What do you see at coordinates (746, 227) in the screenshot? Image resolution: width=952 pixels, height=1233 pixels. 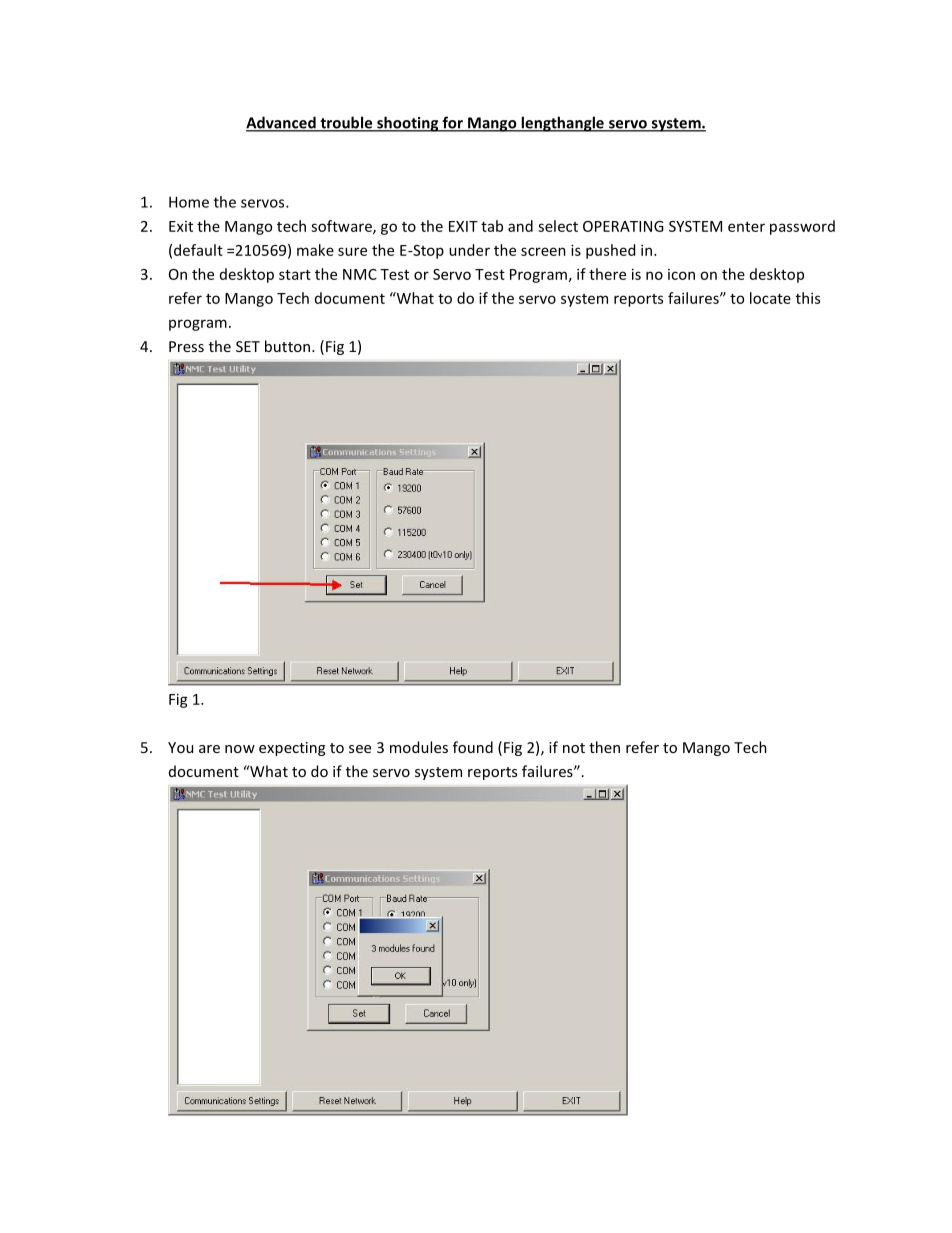 I see `enter` at bounding box center [746, 227].
